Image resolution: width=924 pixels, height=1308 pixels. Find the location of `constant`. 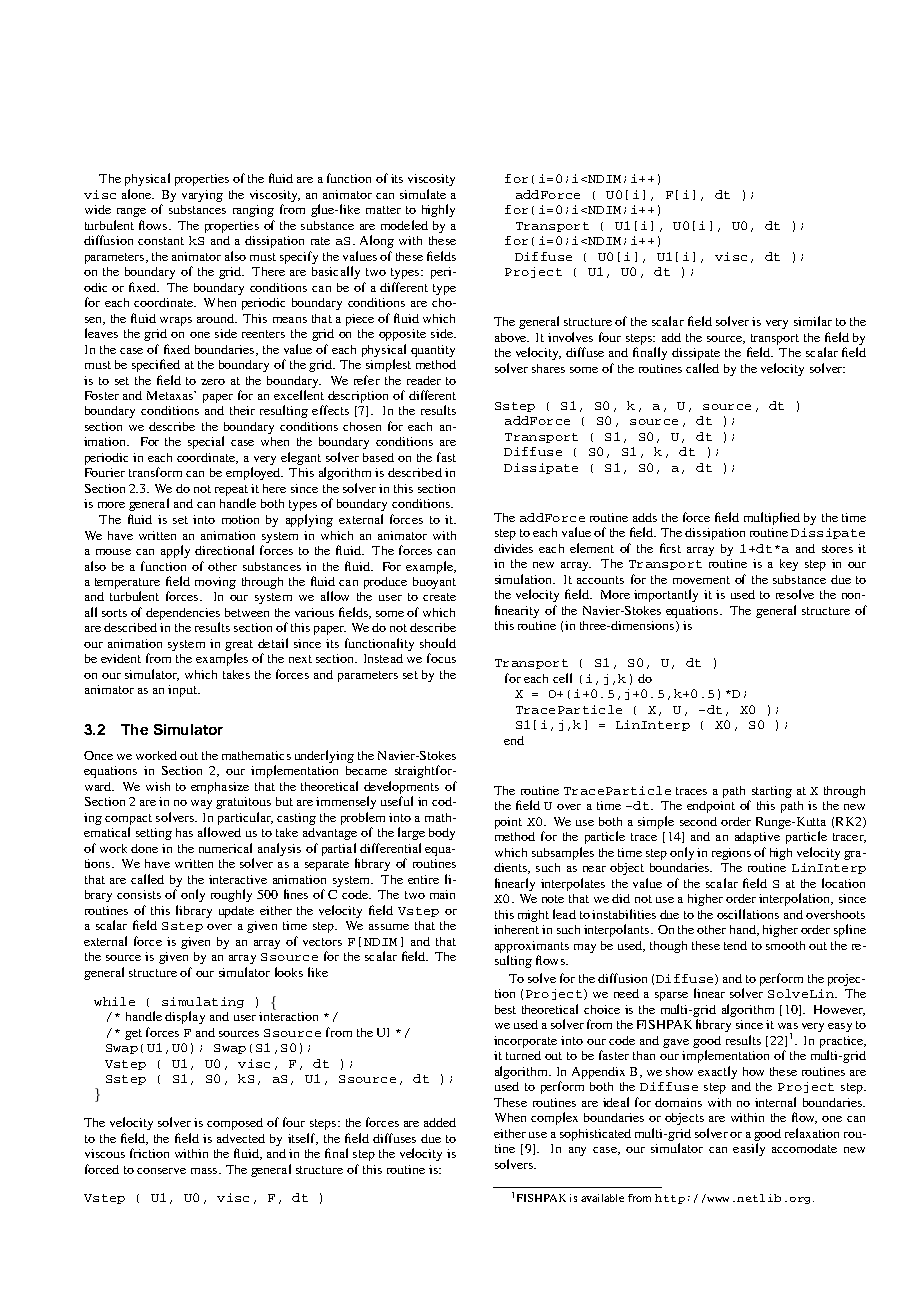

constant is located at coordinates (161, 241).
